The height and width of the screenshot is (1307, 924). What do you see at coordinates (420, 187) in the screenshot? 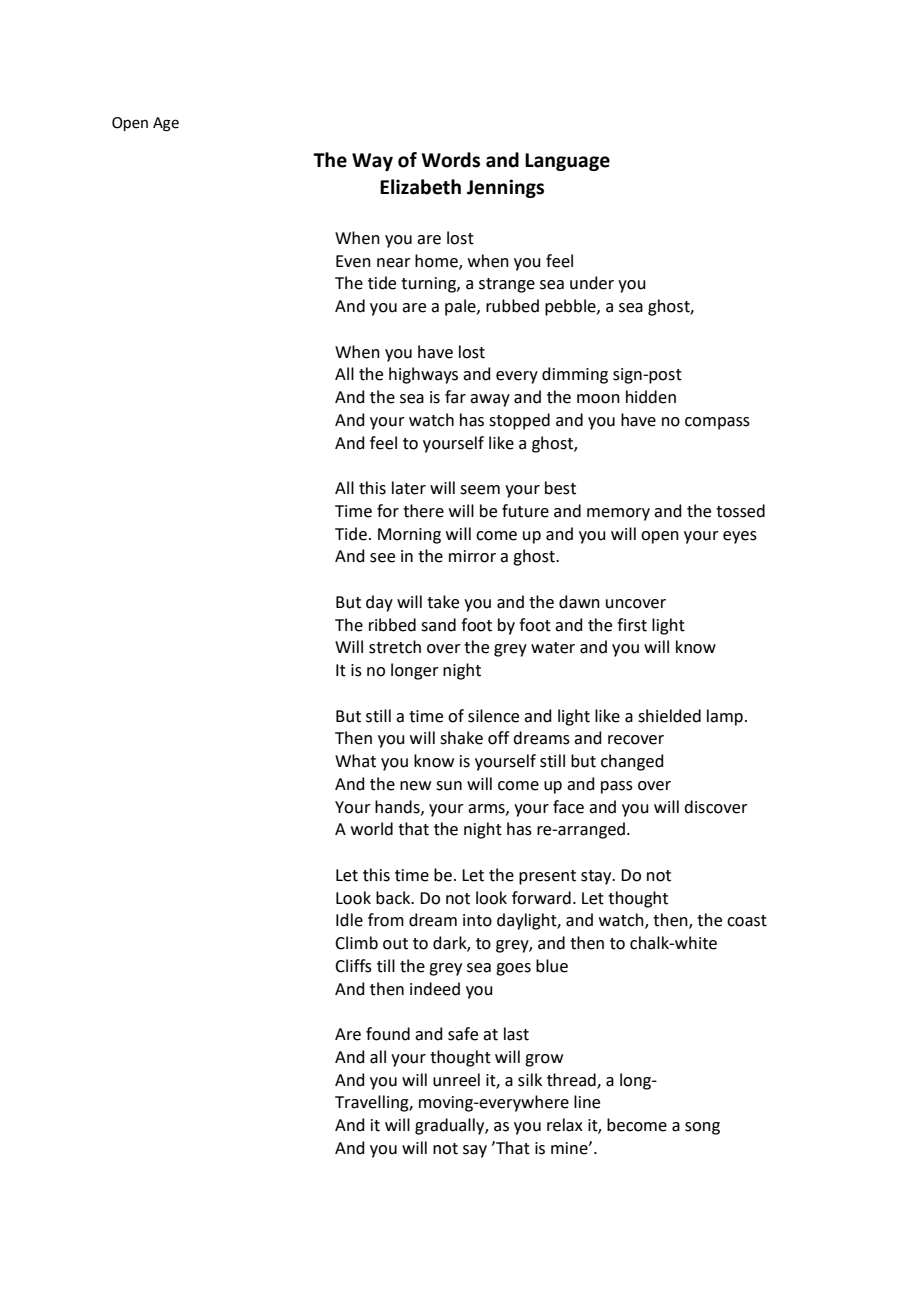
I see `Elizabeth` at bounding box center [420, 187].
